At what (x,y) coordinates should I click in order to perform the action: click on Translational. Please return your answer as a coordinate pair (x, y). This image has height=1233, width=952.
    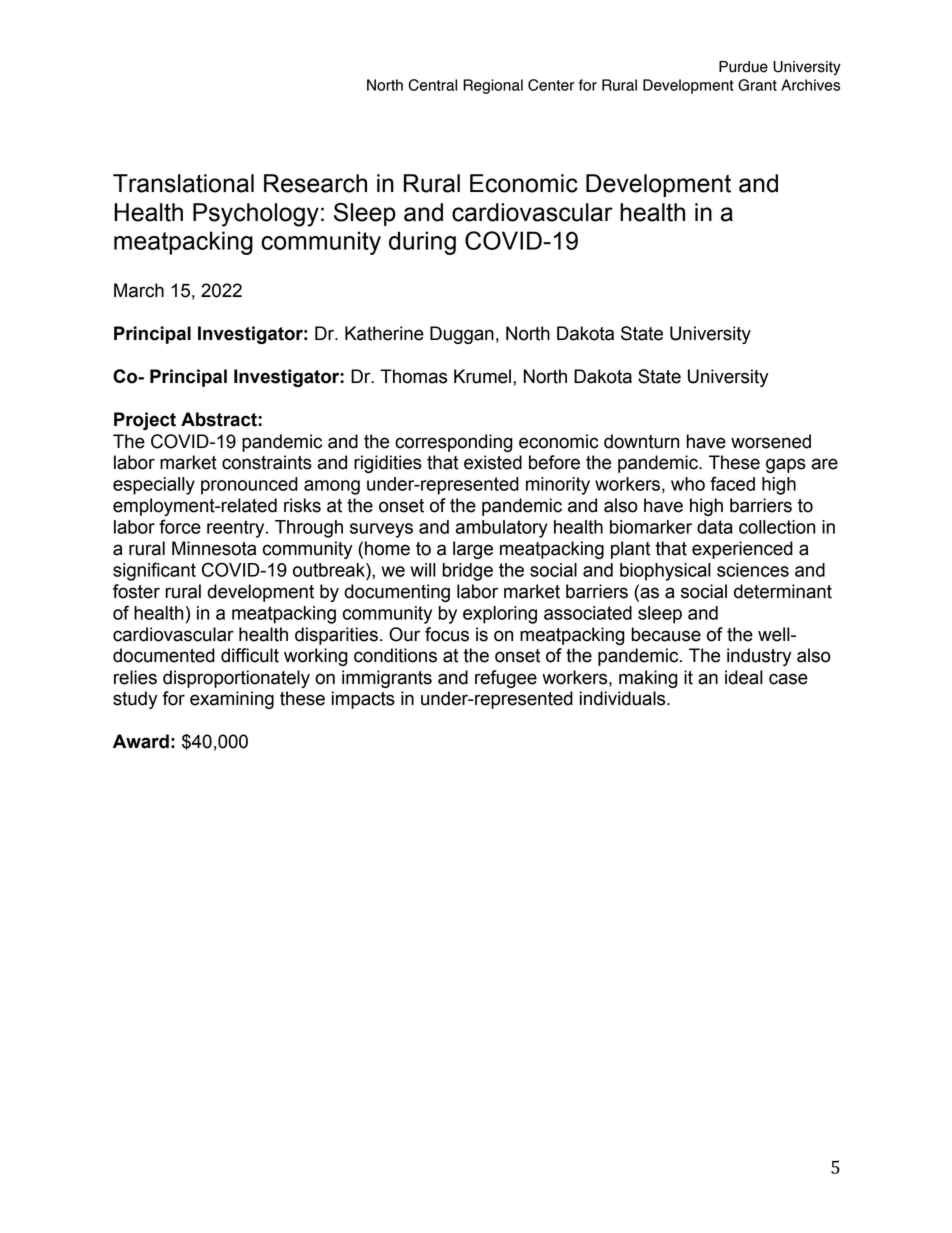
    Looking at the image, I should click on (183, 183).
